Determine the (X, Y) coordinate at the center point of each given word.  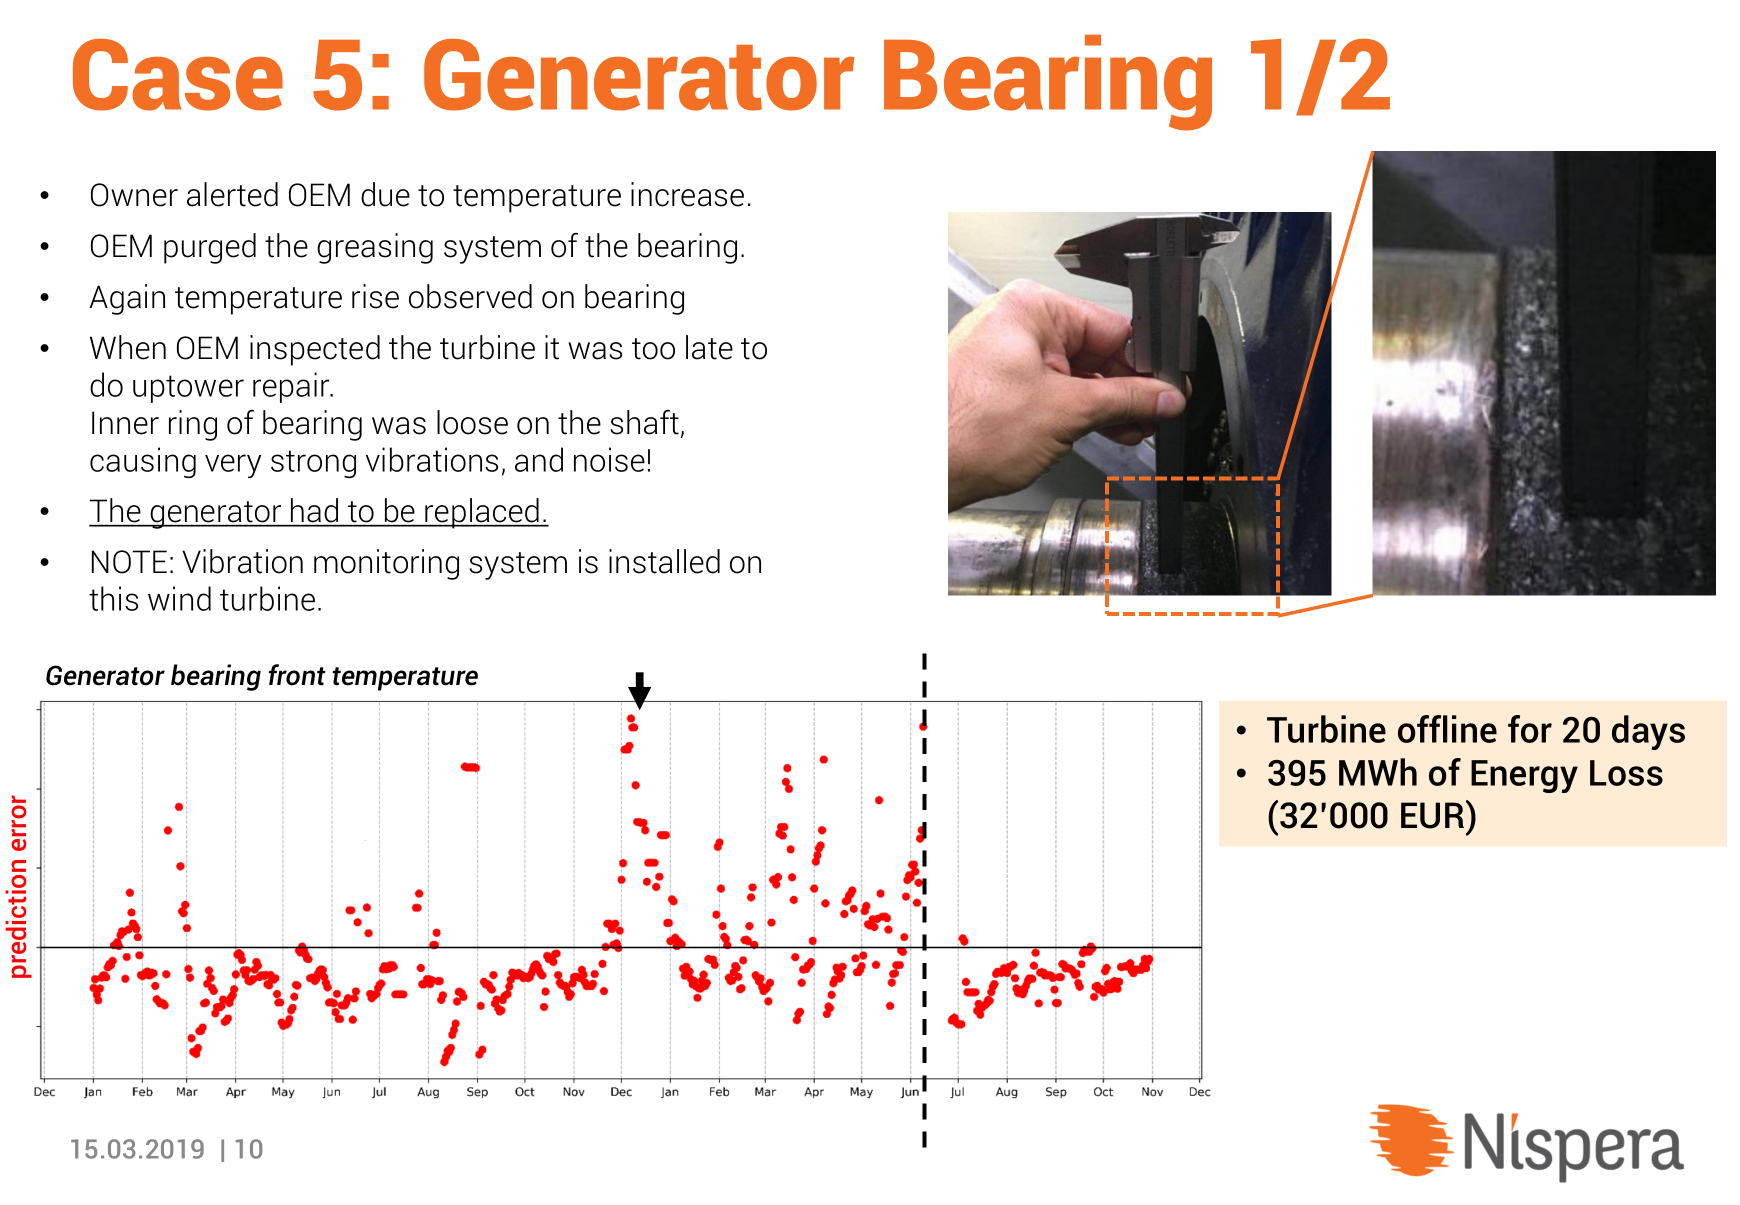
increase (687, 194)
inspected (315, 350)
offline (1447, 729)
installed (664, 561)
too (653, 349)
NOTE (129, 562)
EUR (1434, 814)
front (297, 675)
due (385, 194)
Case (178, 75)
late (709, 347)
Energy (1524, 776)
